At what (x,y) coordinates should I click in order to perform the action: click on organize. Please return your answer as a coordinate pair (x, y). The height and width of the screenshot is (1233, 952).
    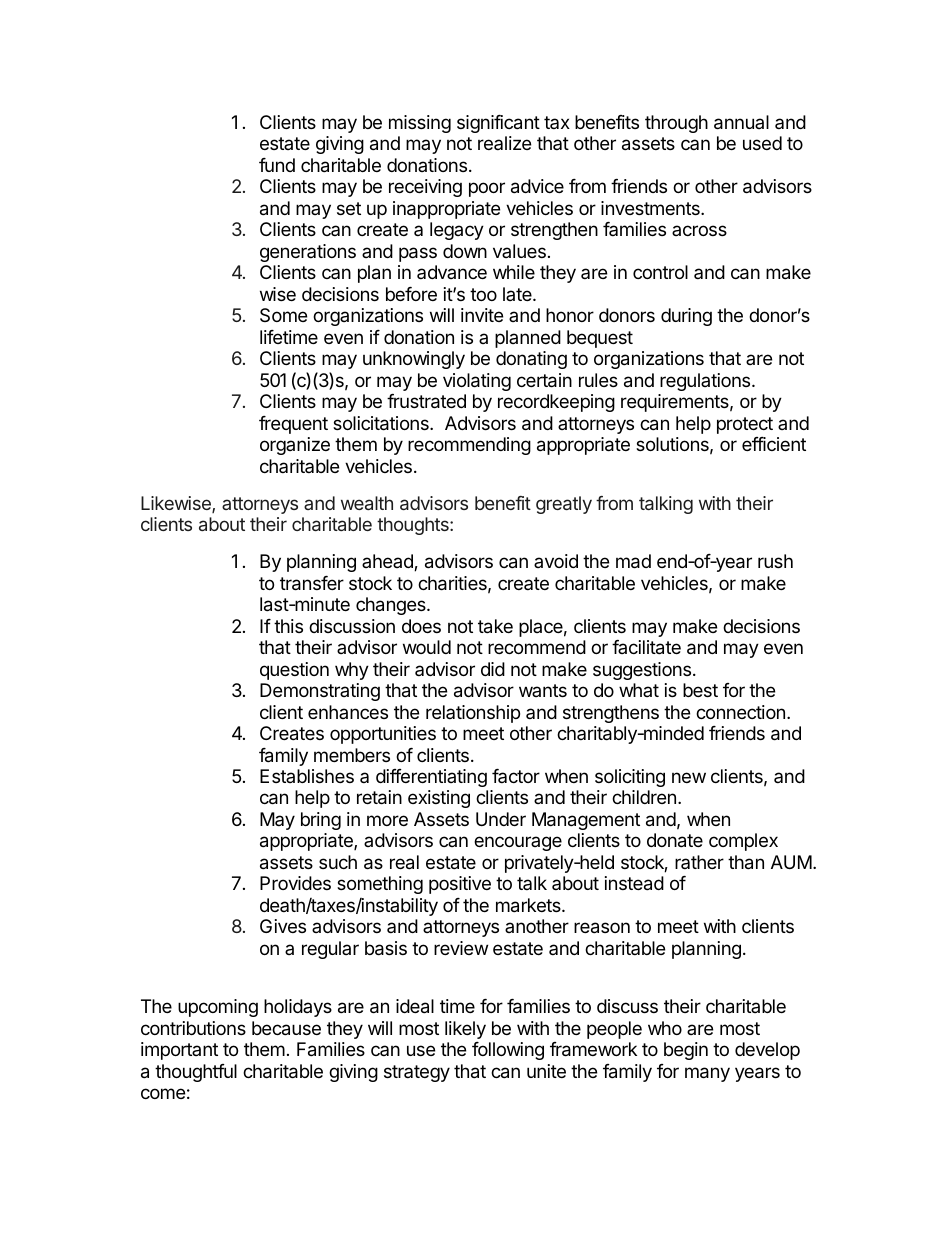
    Looking at the image, I should click on (295, 446).
